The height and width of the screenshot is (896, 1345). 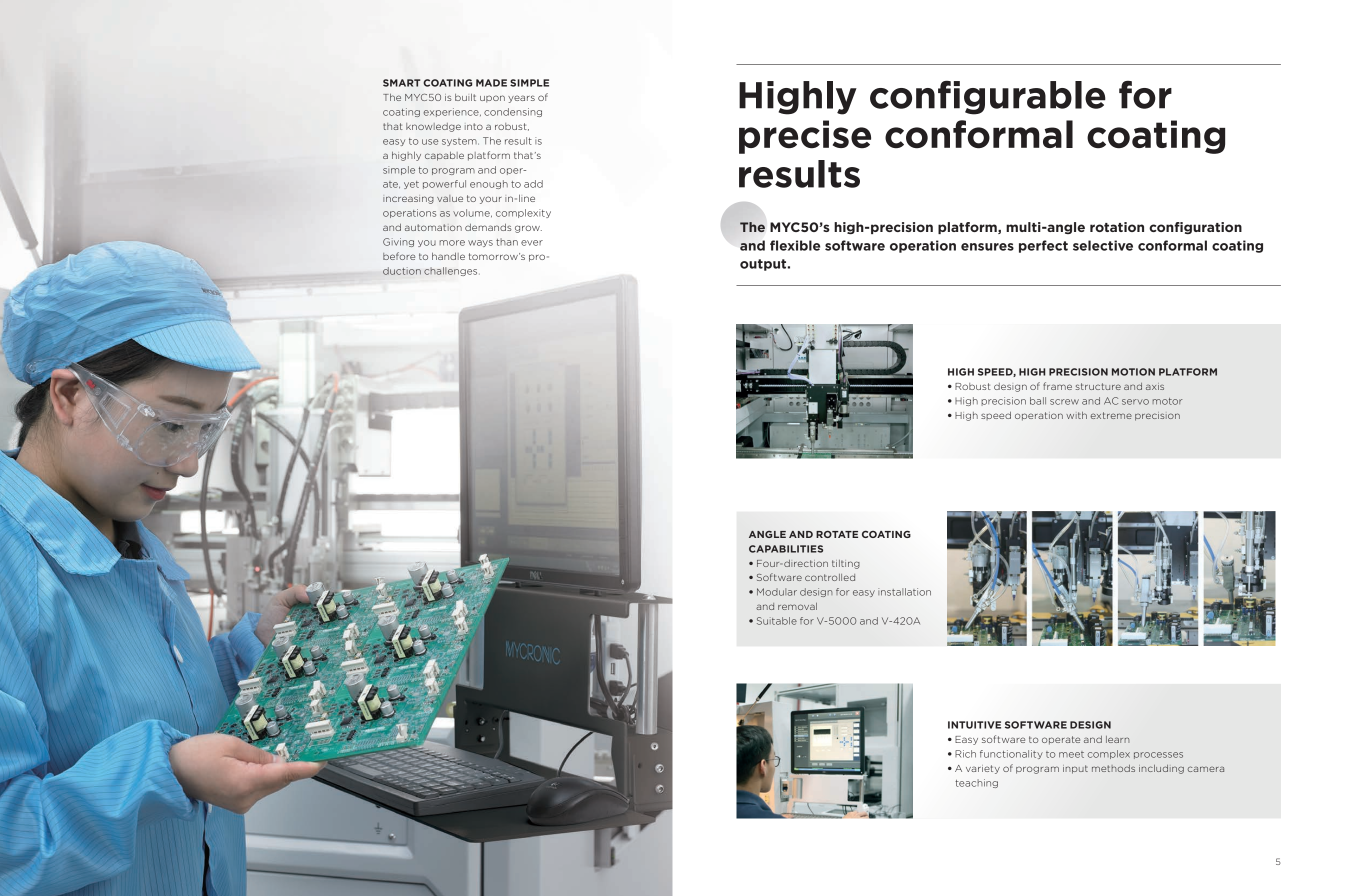 What do you see at coordinates (837, 534) in the screenshot?
I see `ROTATE` at bounding box center [837, 534].
